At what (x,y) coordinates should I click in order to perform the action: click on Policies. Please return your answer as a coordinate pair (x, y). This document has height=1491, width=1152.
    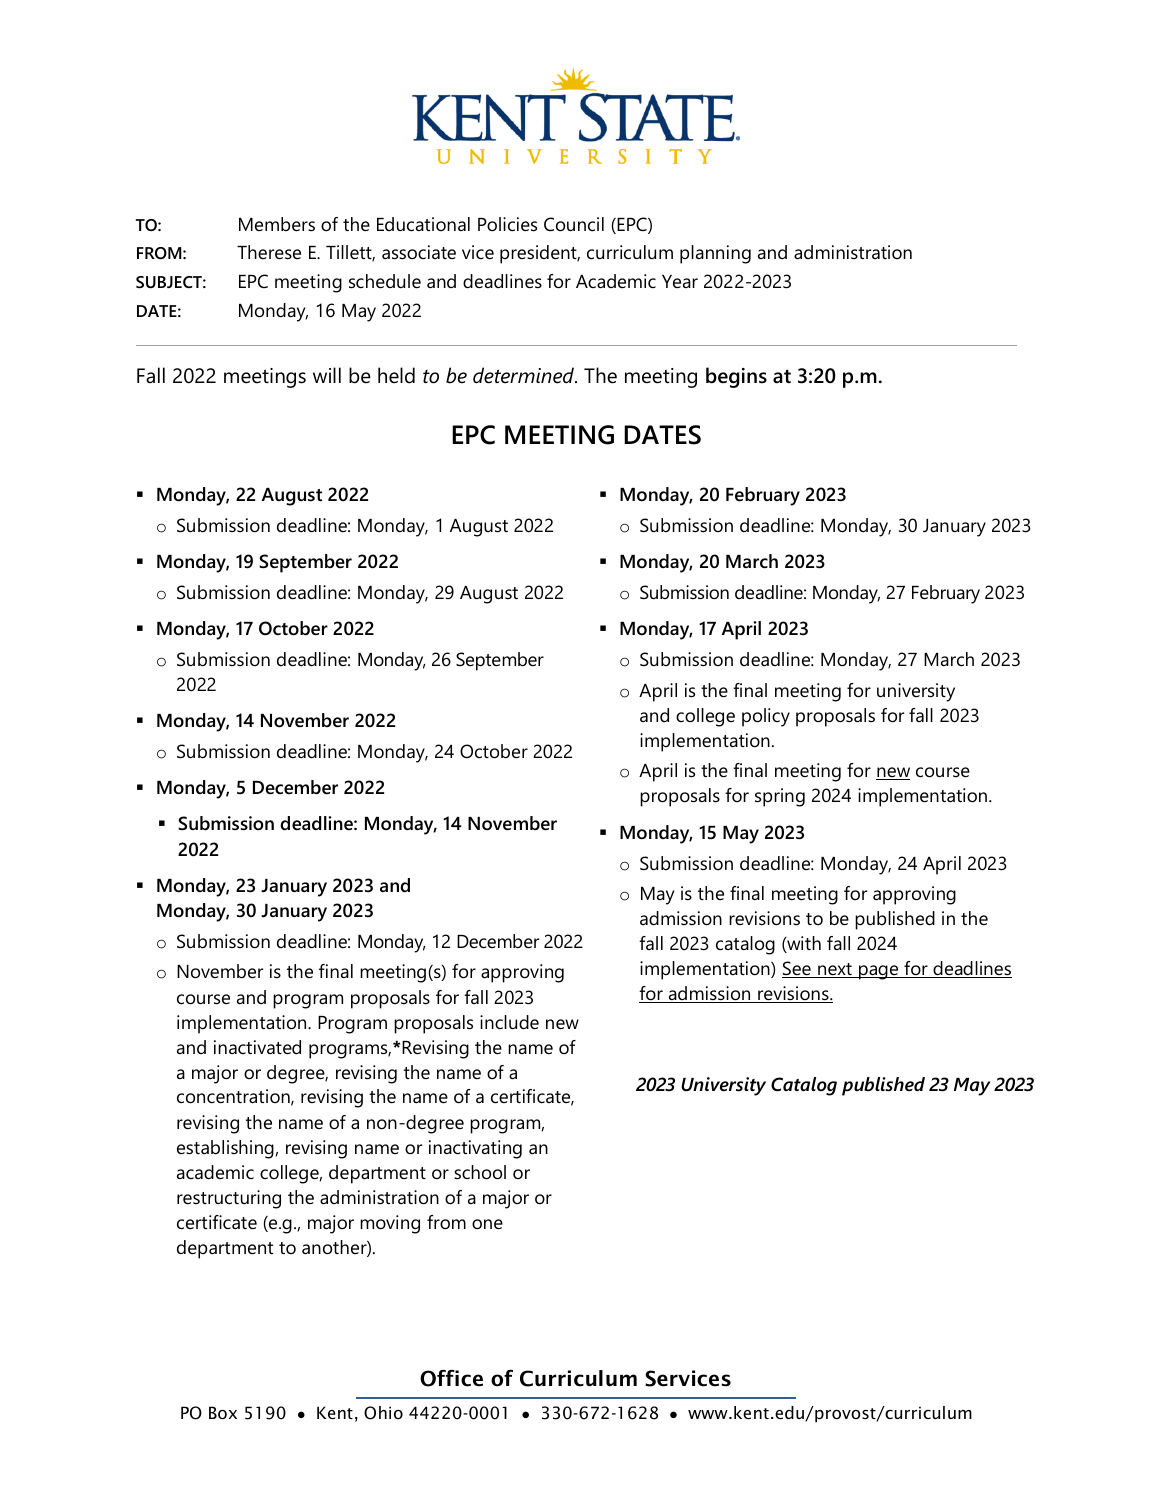
    Looking at the image, I should click on (507, 224).
